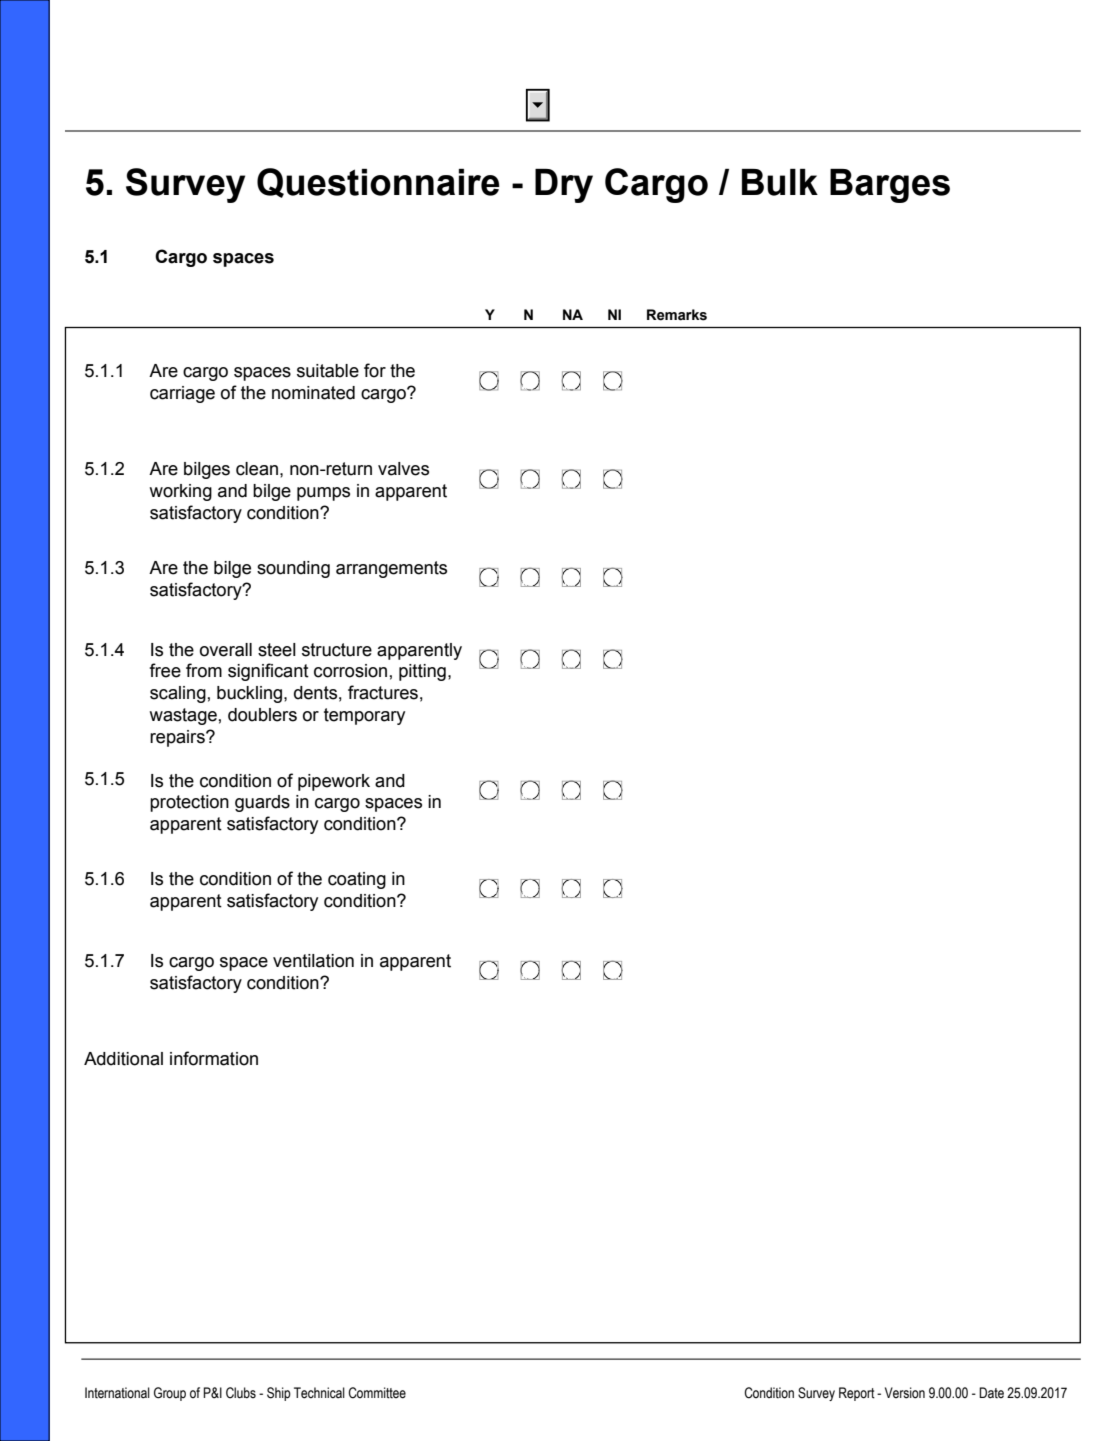 The image size is (1113, 1441). Describe the element at coordinates (377, 1393) in the screenshot. I see `Committee` at that location.
